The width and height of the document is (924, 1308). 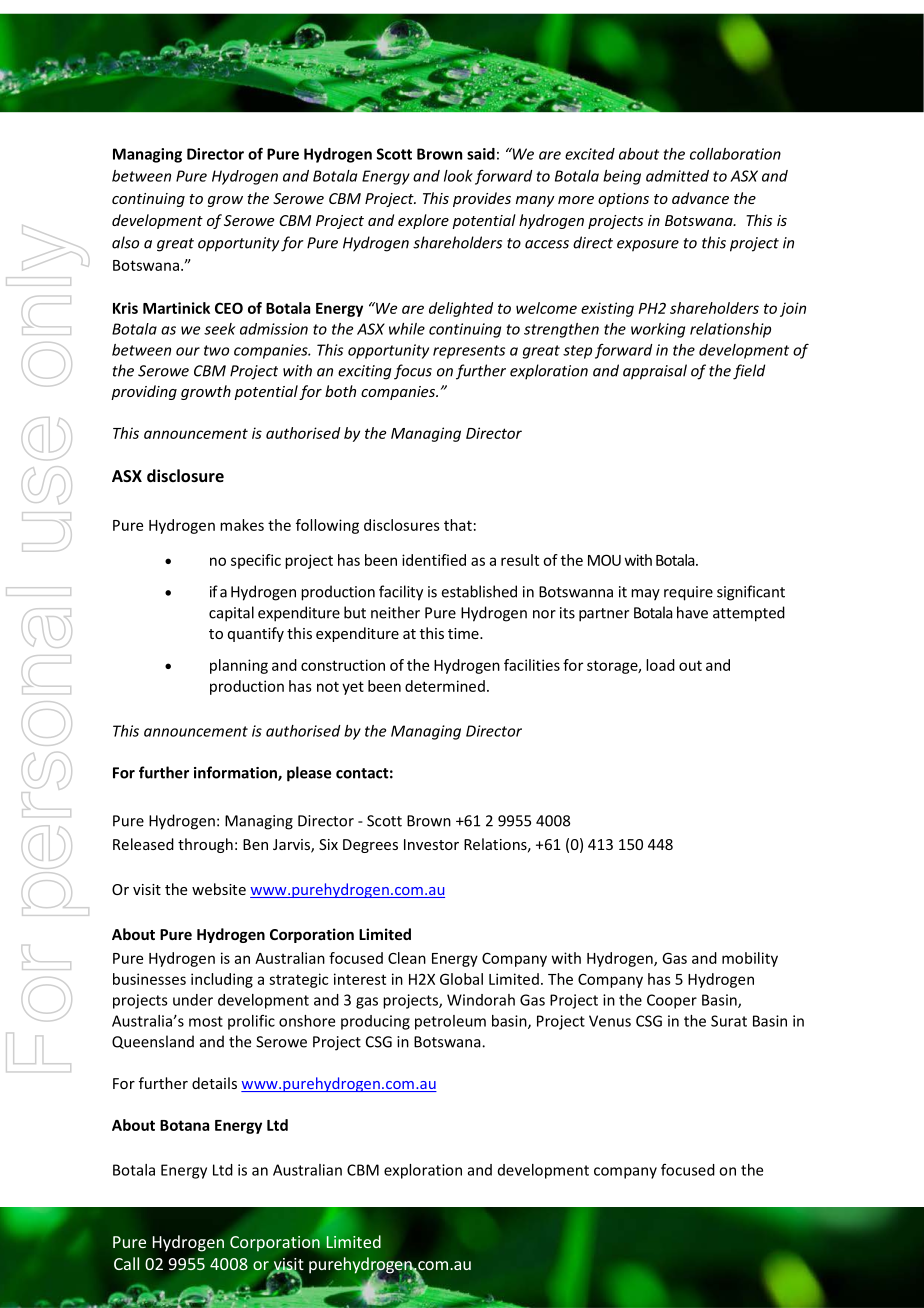 I want to click on look, so click(x=458, y=176).
